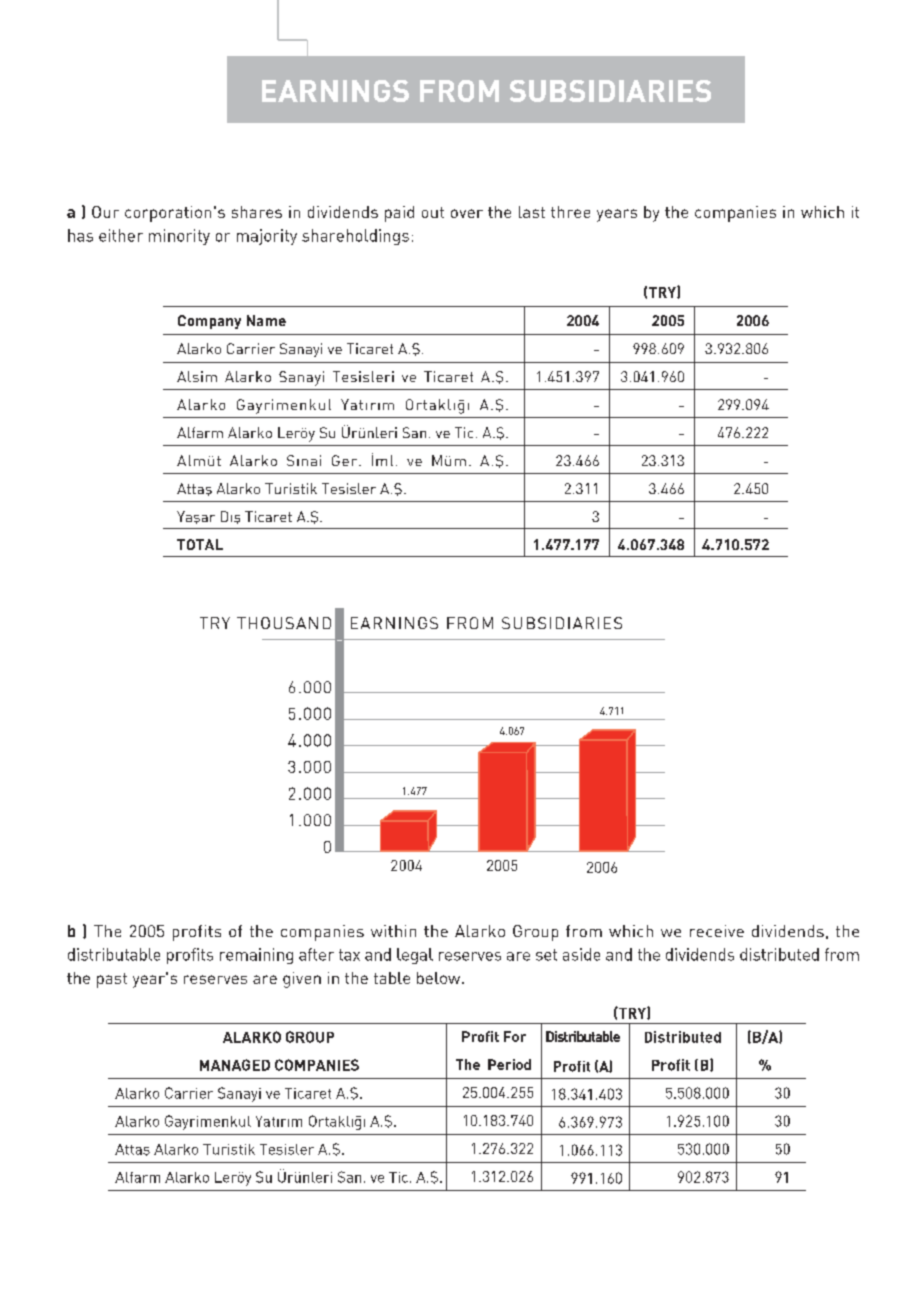 This screenshot has width=924, height=1308. What do you see at coordinates (570, 212) in the screenshot?
I see `three` at bounding box center [570, 212].
